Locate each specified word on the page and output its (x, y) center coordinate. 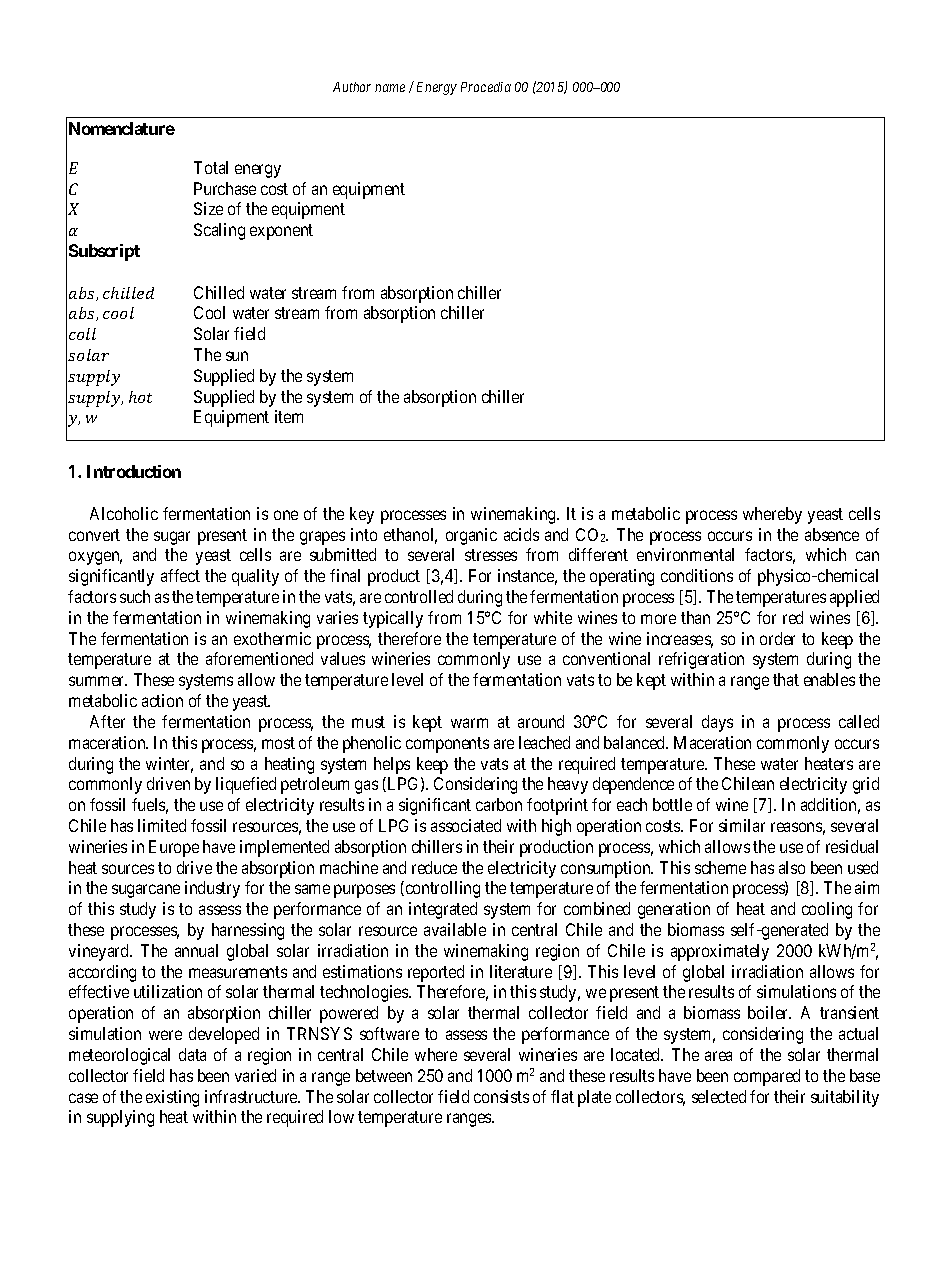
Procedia (486, 87)
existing (172, 1098)
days (717, 723)
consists (501, 1096)
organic (471, 536)
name (390, 88)
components (447, 745)
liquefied (246, 785)
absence (832, 534)
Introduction (134, 471)
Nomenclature (122, 128)
